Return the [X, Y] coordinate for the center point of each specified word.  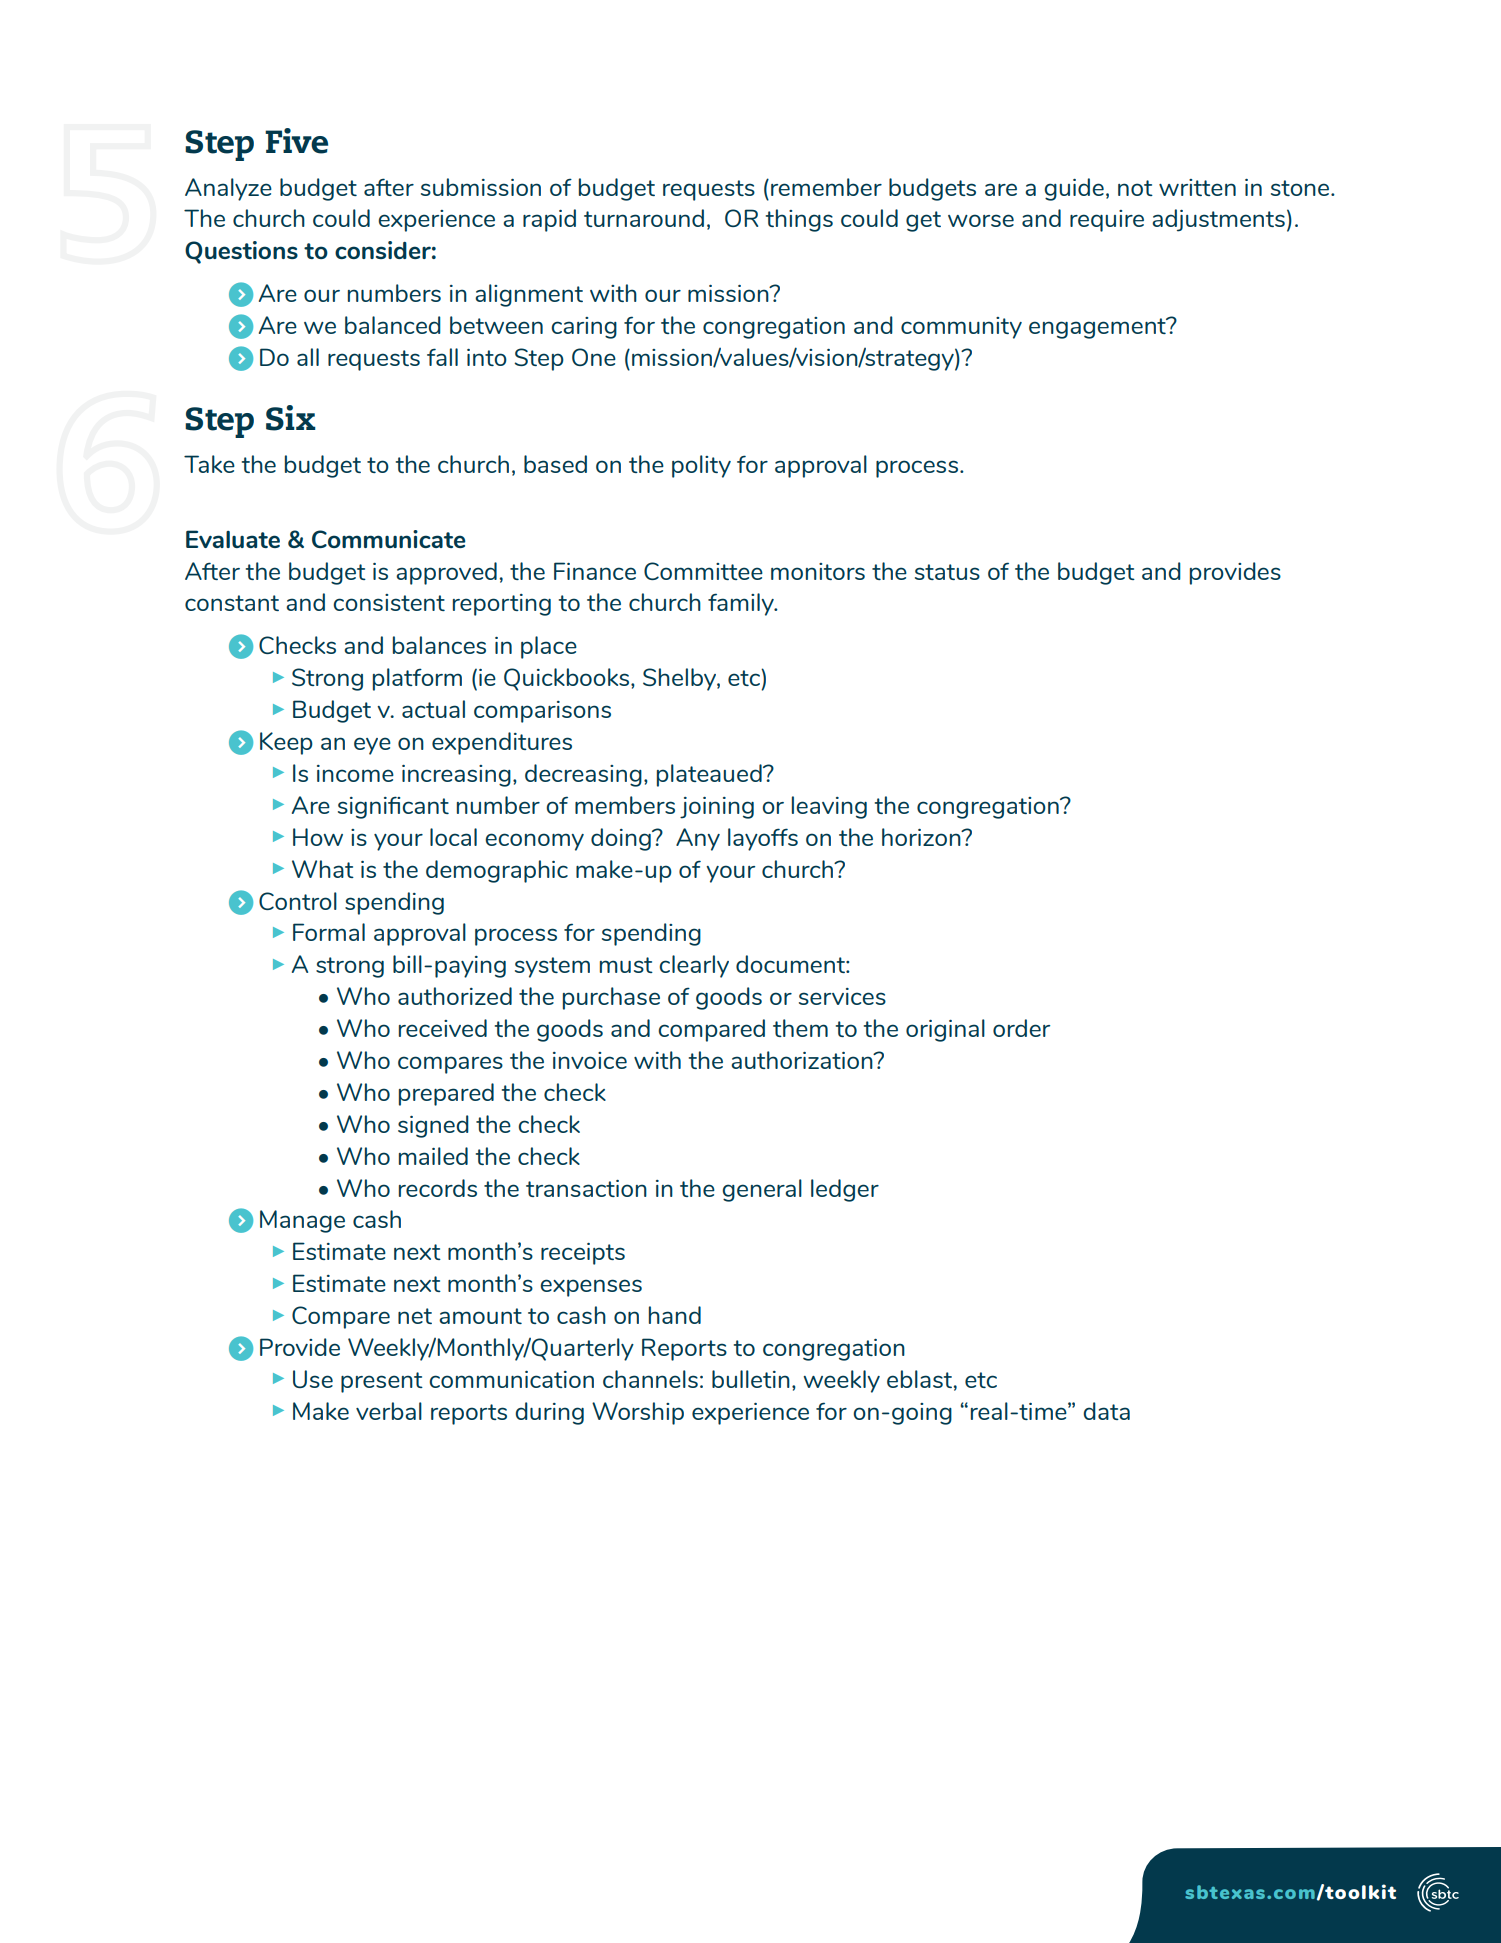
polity [701, 466]
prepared [446, 1094]
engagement [1098, 328]
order [1021, 1028]
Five [296, 141]
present [382, 1382]
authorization [803, 1060]
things [799, 220]
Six [291, 418]
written [1197, 187]
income [355, 773]
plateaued [710, 775]
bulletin [751, 1379]
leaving [829, 807]
